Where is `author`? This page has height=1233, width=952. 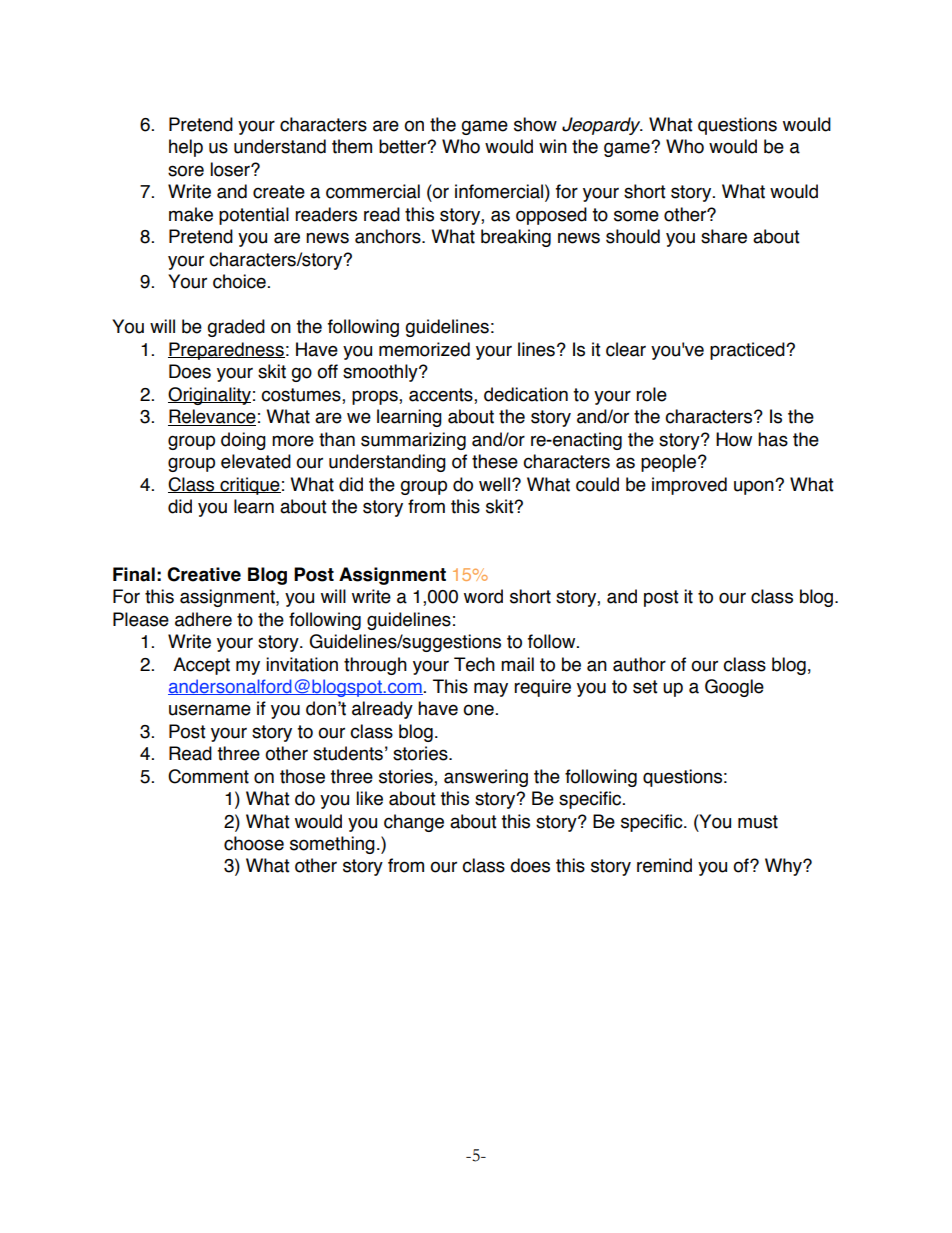 author is located at coordinates (639, 664).
